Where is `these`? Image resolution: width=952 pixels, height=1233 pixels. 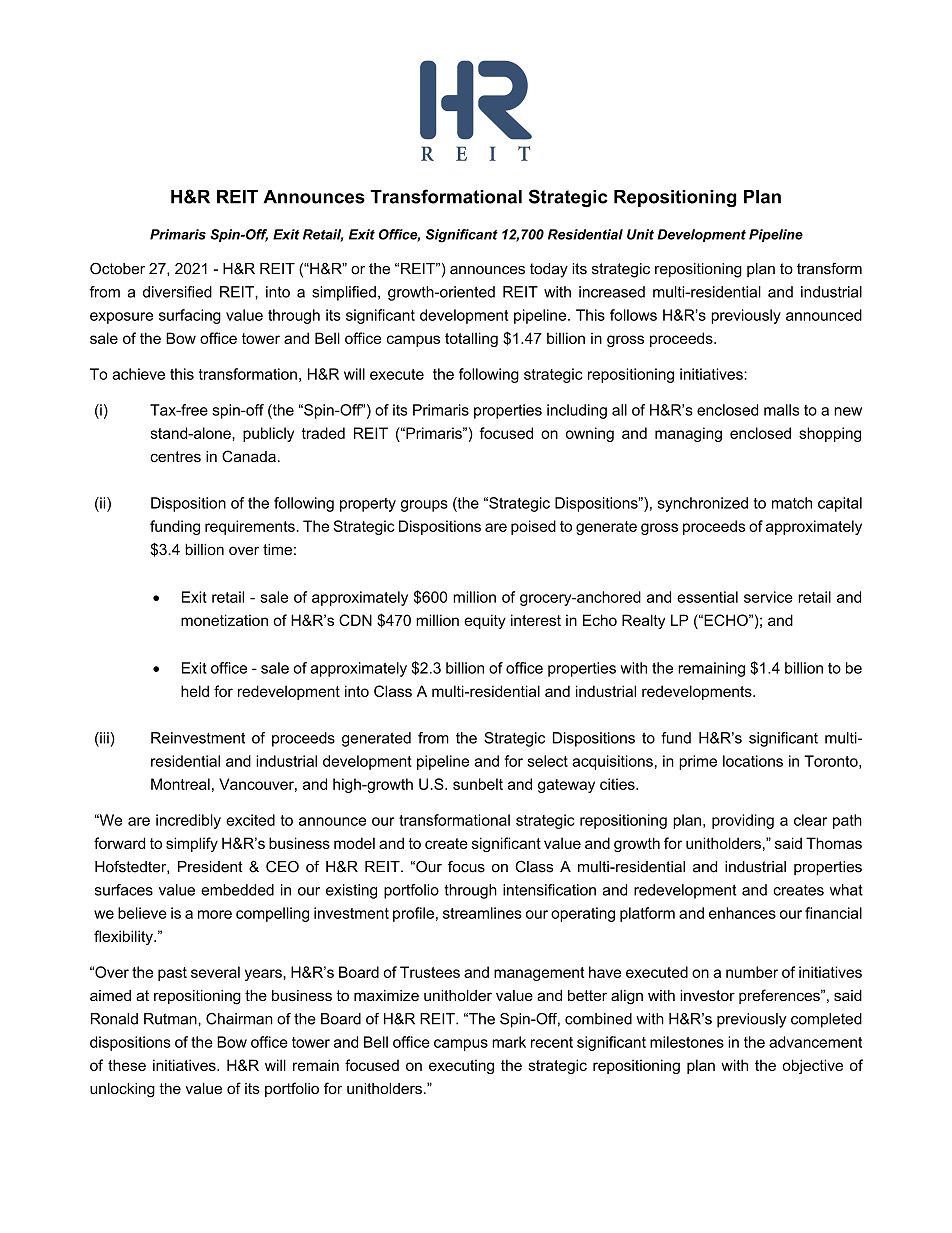
these is located at coordinates (127, 1065).
